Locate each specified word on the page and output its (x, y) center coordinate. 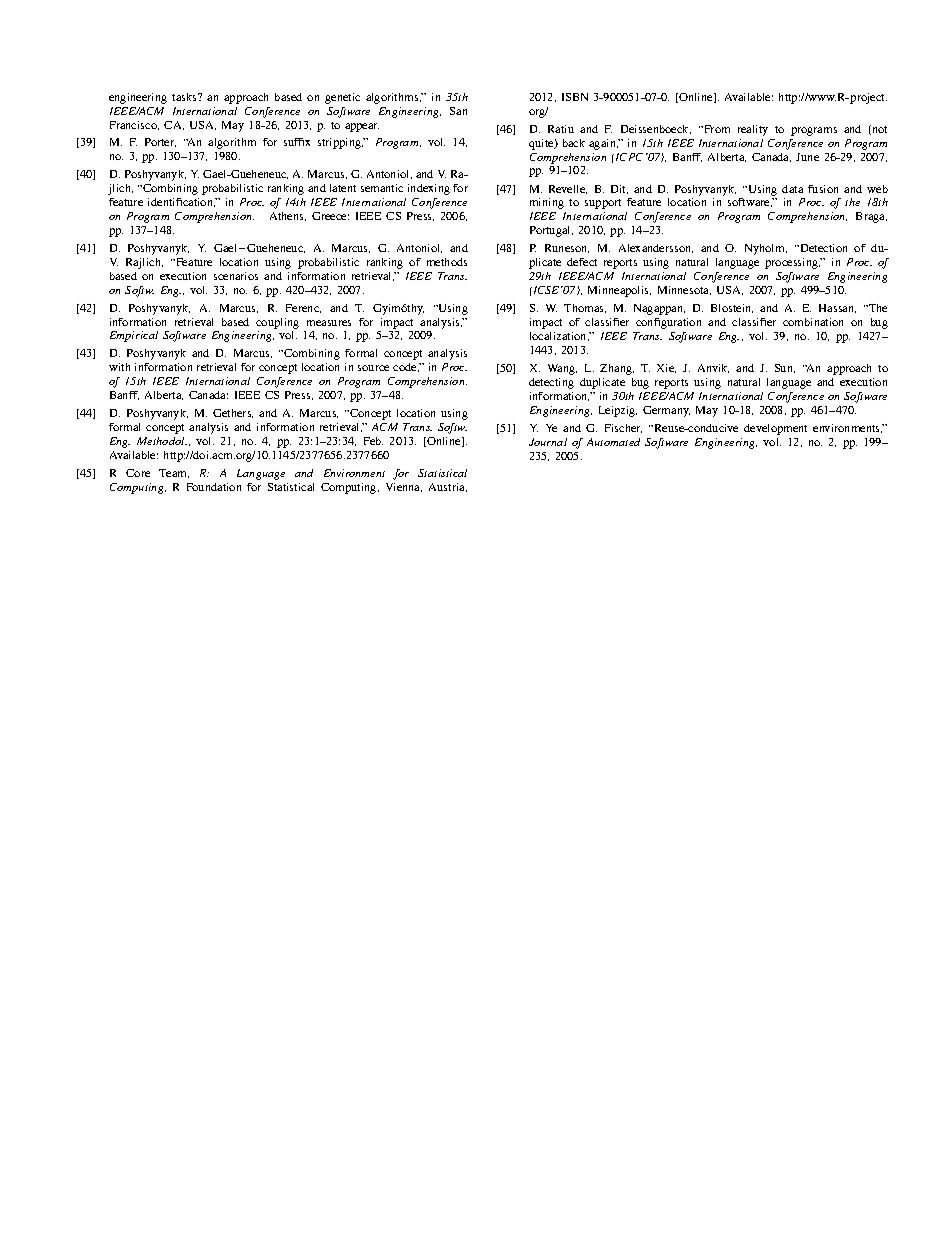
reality (753, 130)
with (119, 367)
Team (174, 473)
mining (547, 203)
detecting (551, 383)
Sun (785, 368)
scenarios (236, 276)
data (792, 189)
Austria (448, 487)
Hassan (837, 308)
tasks (185, 97)
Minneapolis (619, 291)
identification (182, 202)
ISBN (575, 97)
